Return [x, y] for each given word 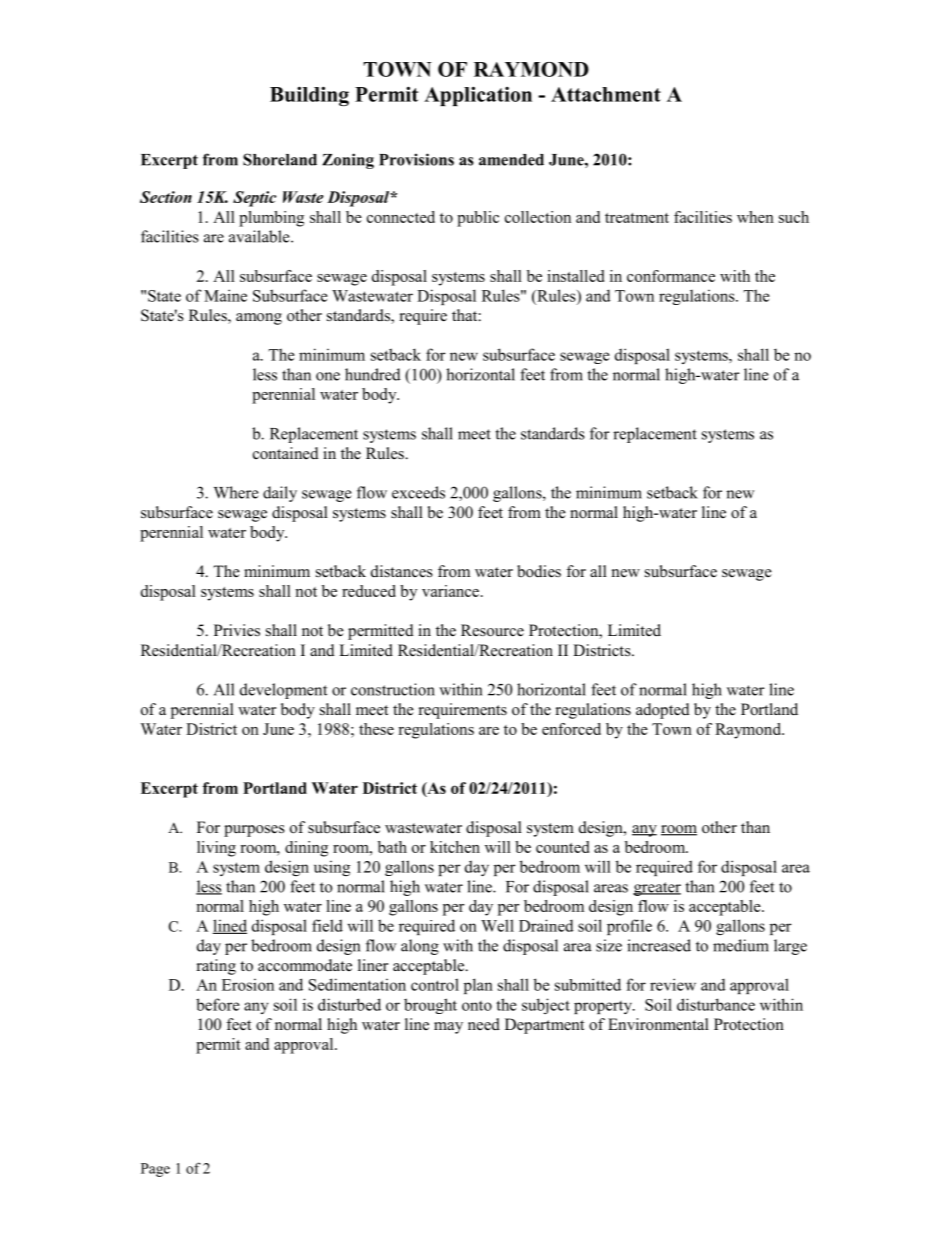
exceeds [418, 492]
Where [236, 492]
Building [309, 96]
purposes [254, 831]
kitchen [455, 847]
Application [478, 96]
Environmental [658, 1024]
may [448, 1028]
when [755, 217]
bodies [539, 571]
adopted [663, 711]
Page [155, 1170]
